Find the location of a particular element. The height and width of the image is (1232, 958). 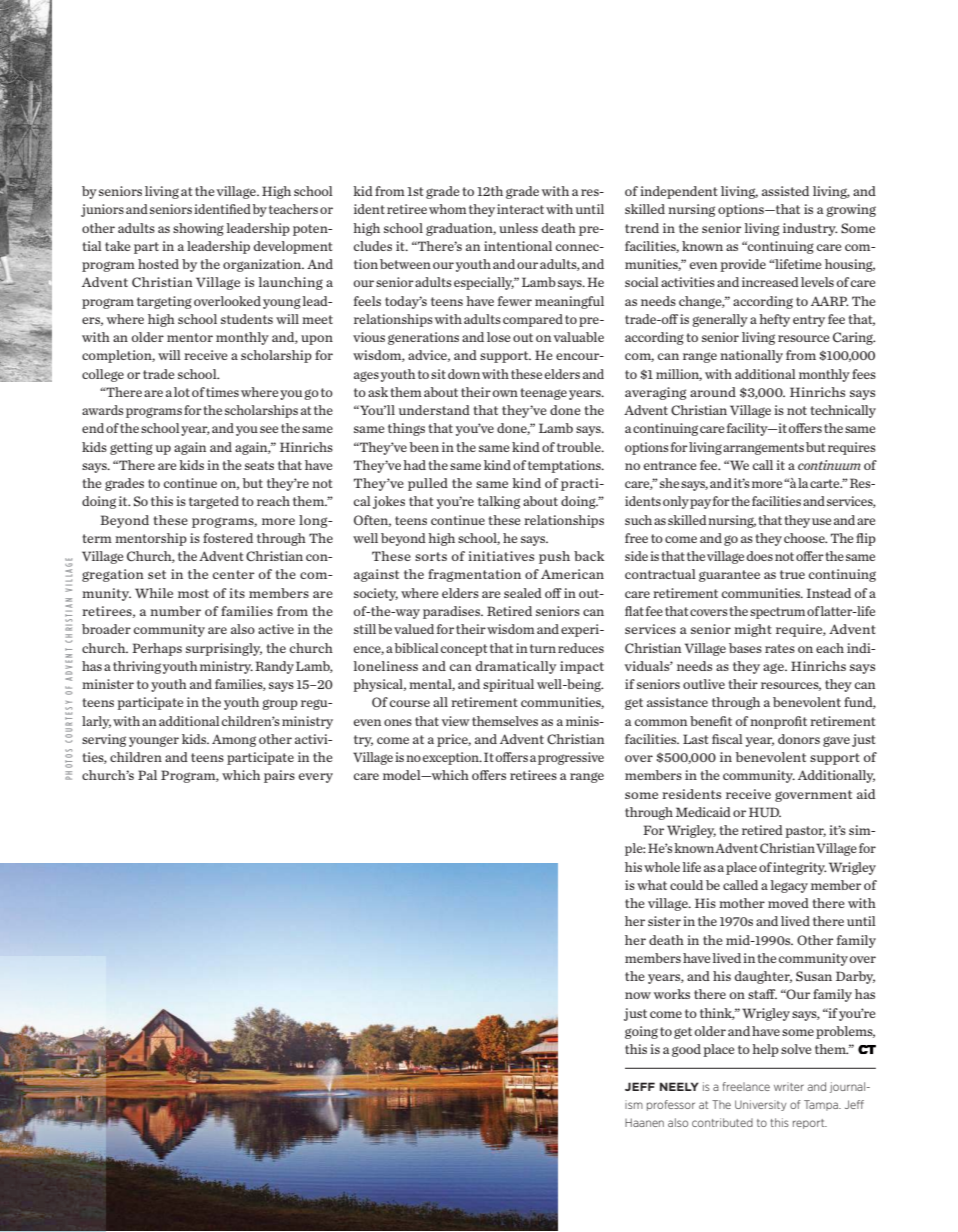

showing is located at coordinates (198, 229).
